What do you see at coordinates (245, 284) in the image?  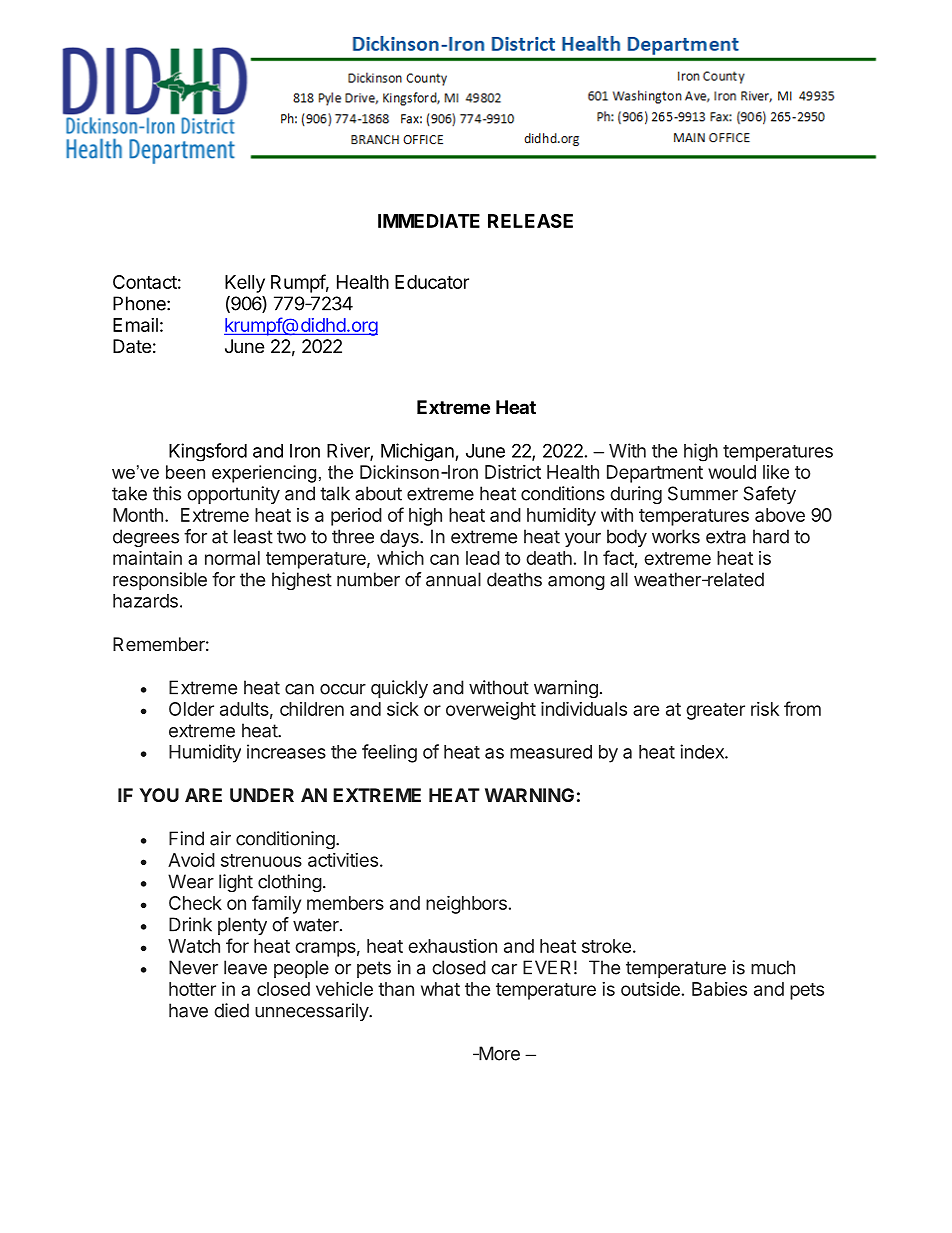 I see `Kelly` at bounding box center [245, 284].
